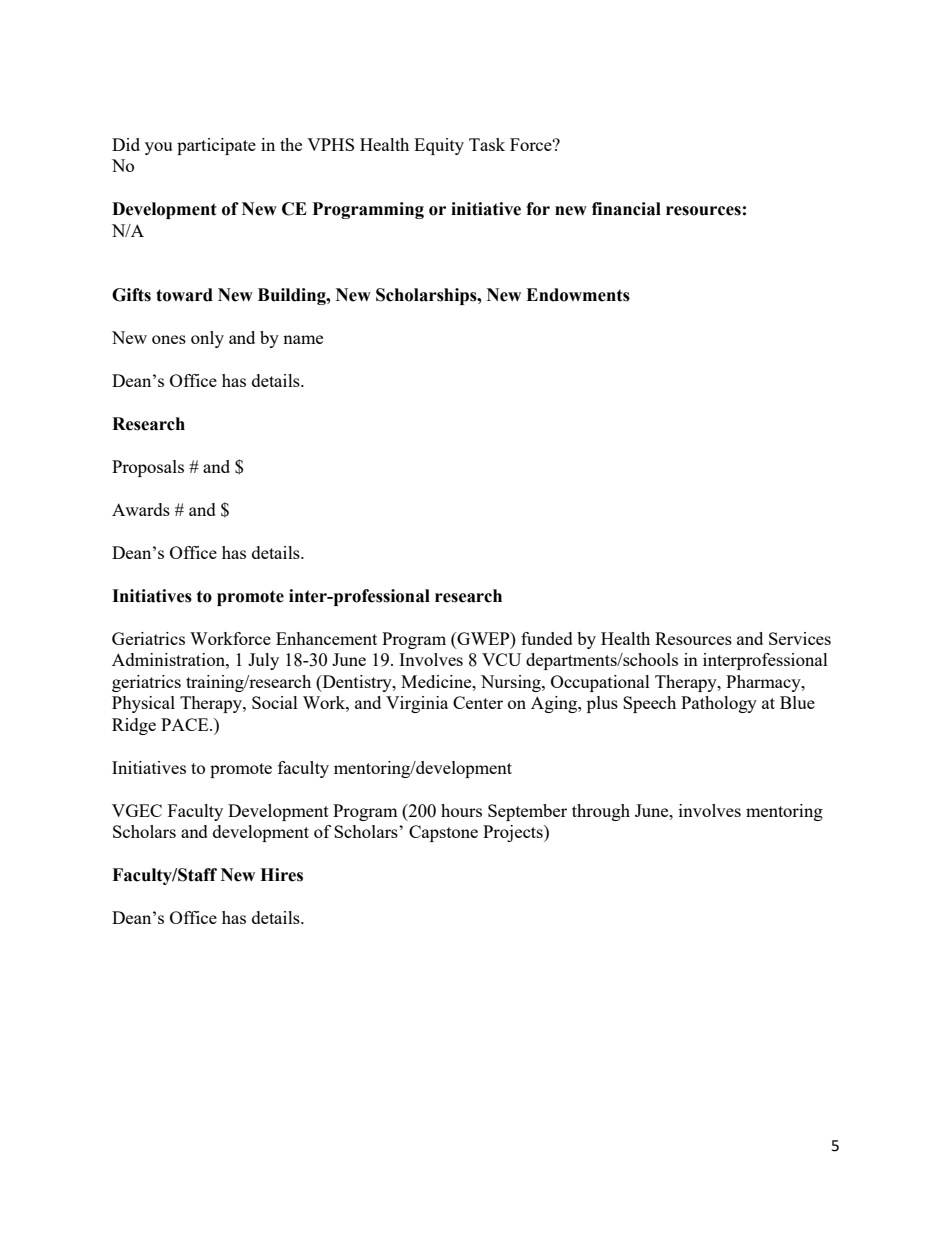 Image resolution: width=952 pixels, height=1233 pixels. I want to click on financial, so click(626, 209).
